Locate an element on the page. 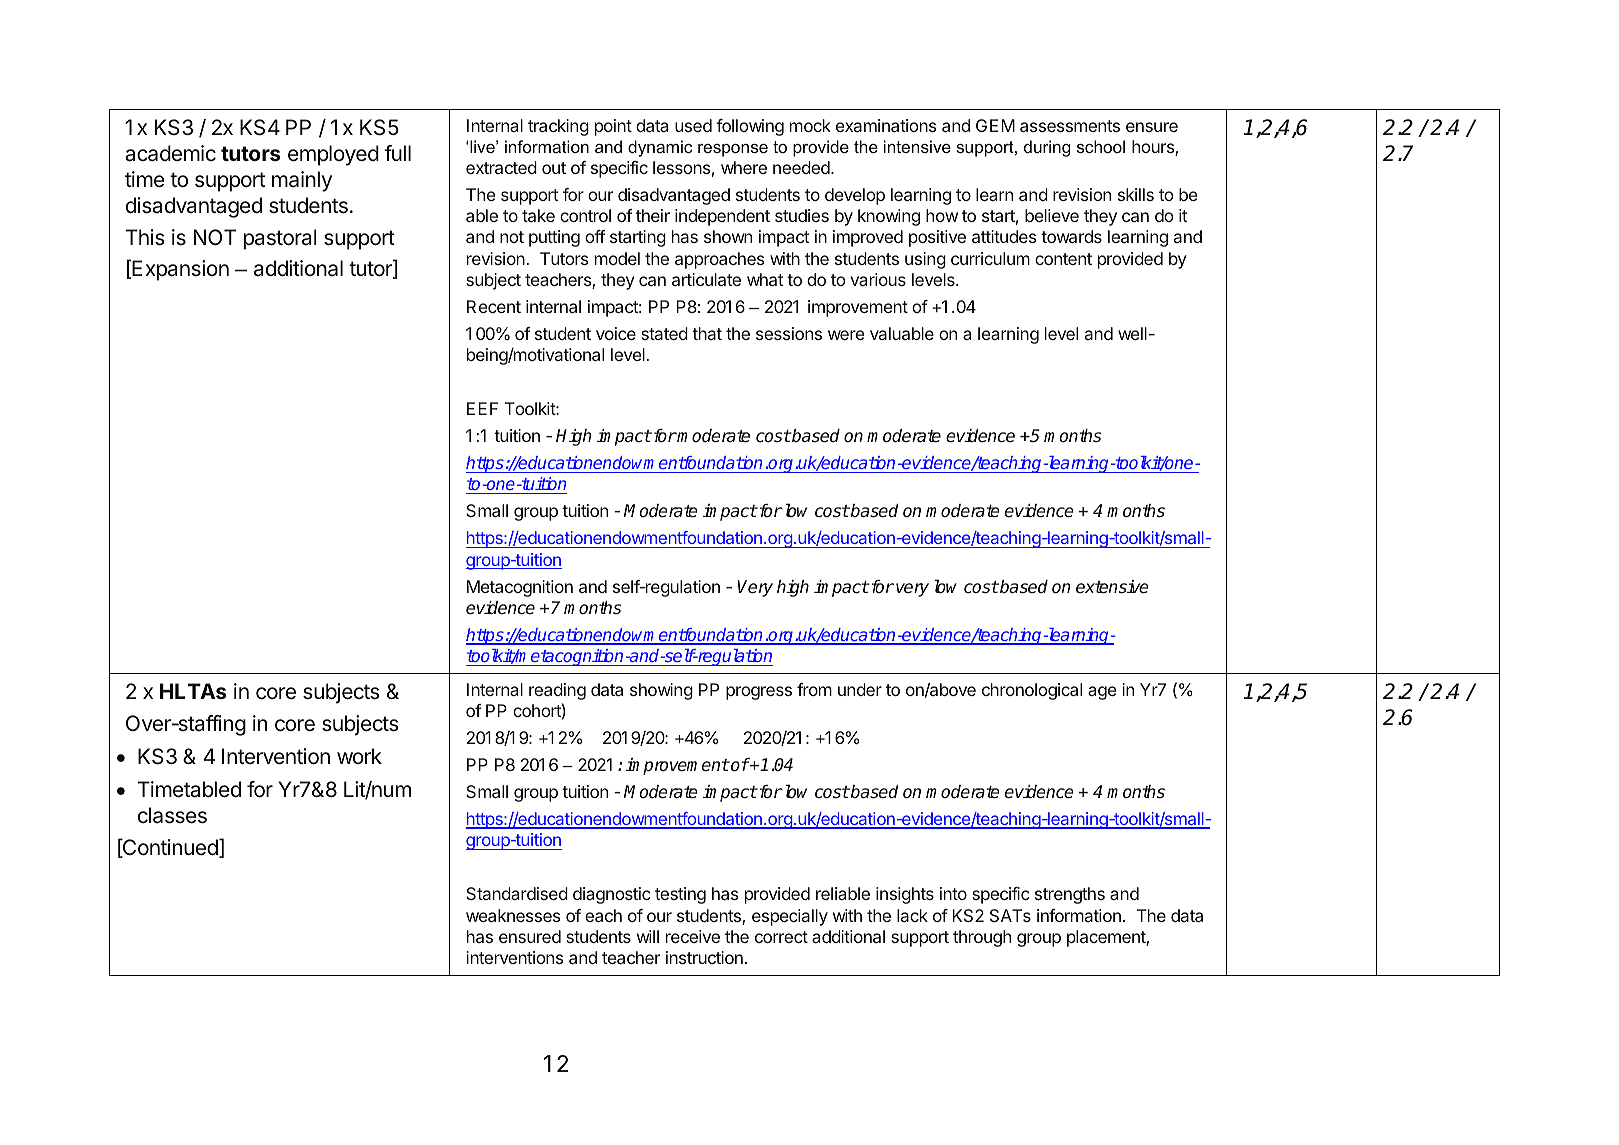 Image resolution: width=1619 pixels, height=1145 pixels. employed is located at coordinates (333, 155).
